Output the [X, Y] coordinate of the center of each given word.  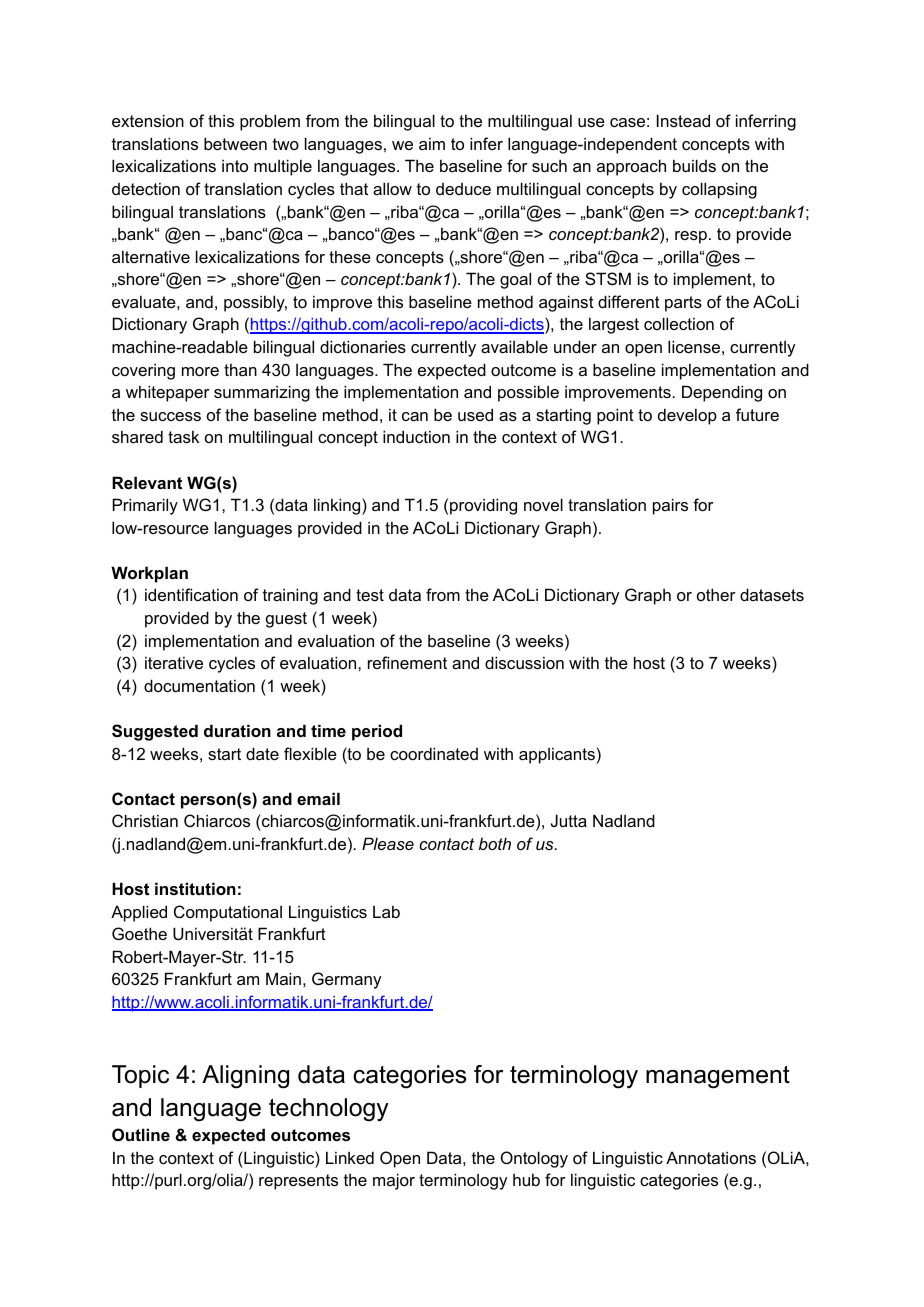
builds [694, 165]
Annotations [711, 1157]
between [235, 143]
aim [432, 143]
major [394, 1181]
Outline [141, 1134]
